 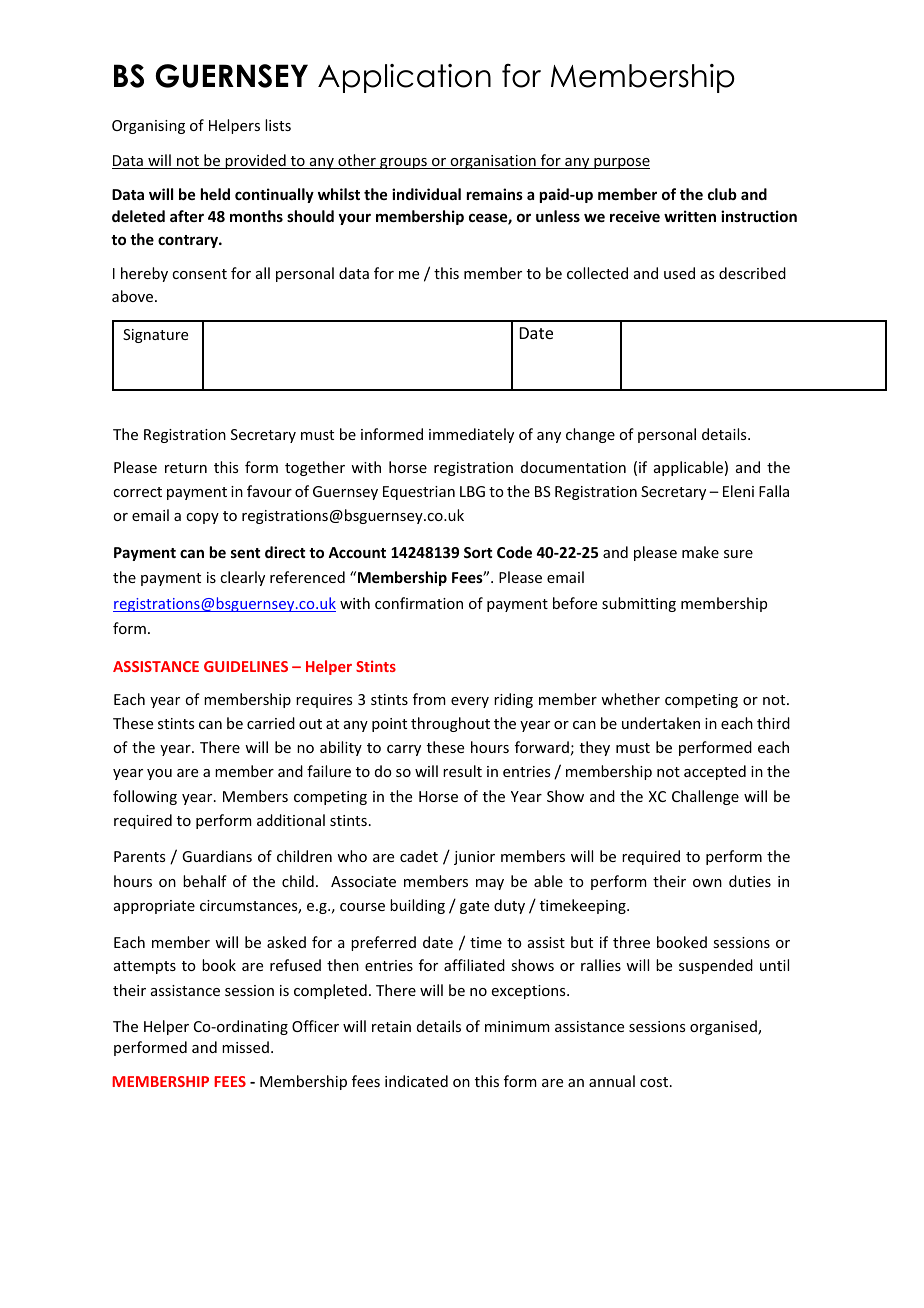 I want to click on Guardians, so click(x=217, y=856).
